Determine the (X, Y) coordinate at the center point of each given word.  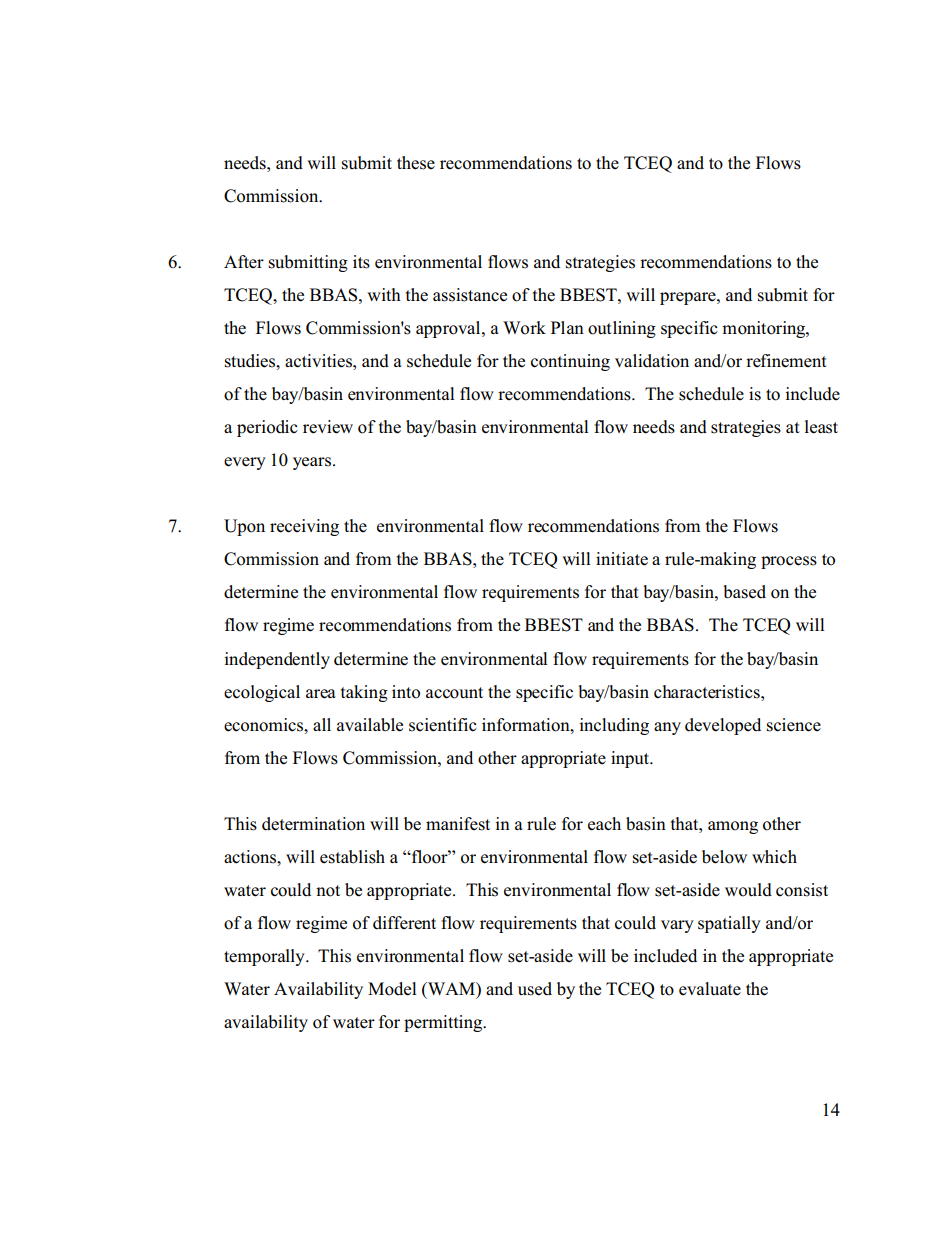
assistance (470, 295)
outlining (622, 329)
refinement (786, 361)
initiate (622, 559)
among (733, 827)
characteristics (708, 692)
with (384, 294)
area (321, 694)
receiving (304, 527)
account (454, 693)
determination (313, 824)
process (789, 562)
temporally (265, 957)
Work (524, 328)
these (416, 163)
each (604, 824)
